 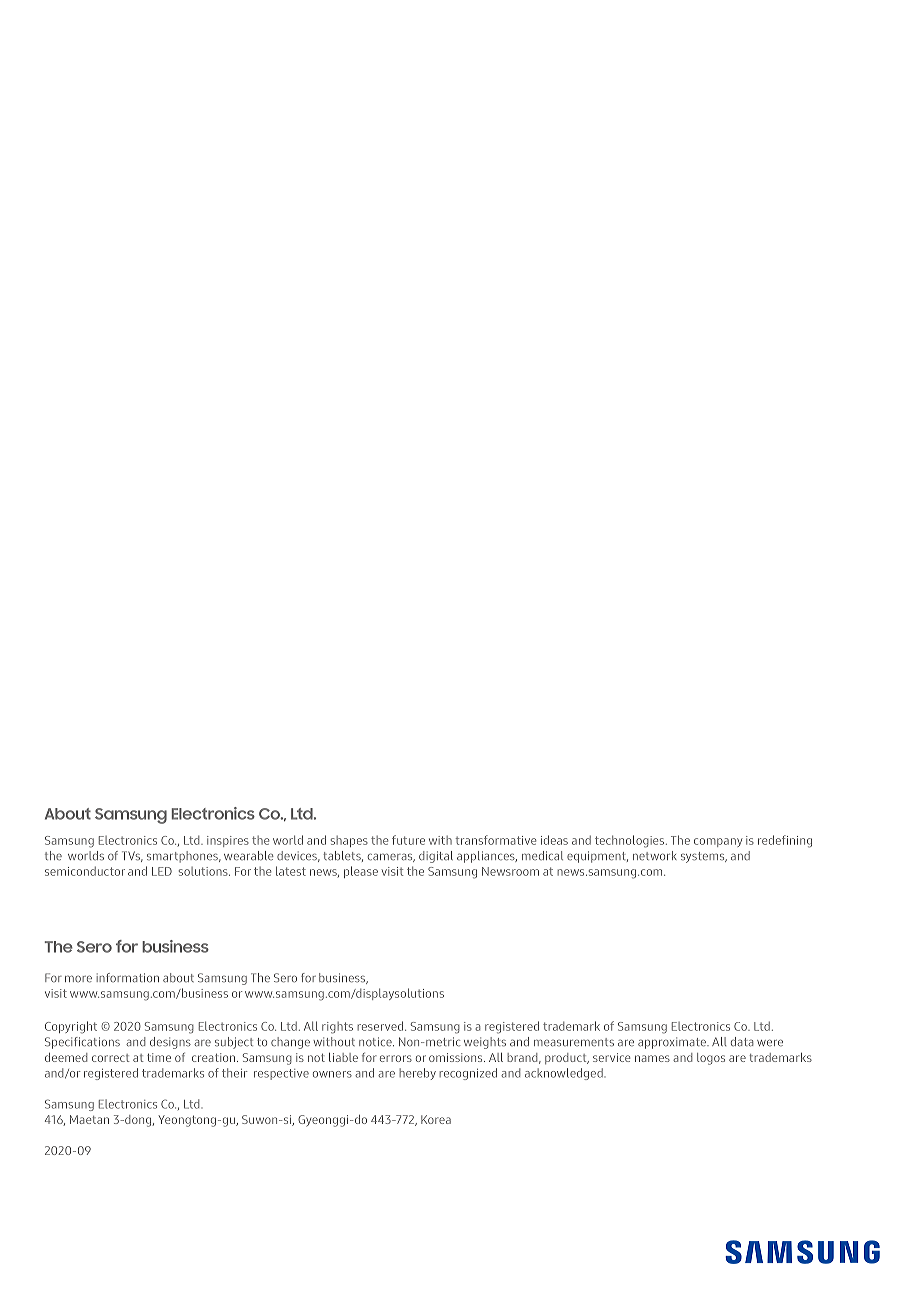 I want to click on data, so click(x=742, y=1042).
